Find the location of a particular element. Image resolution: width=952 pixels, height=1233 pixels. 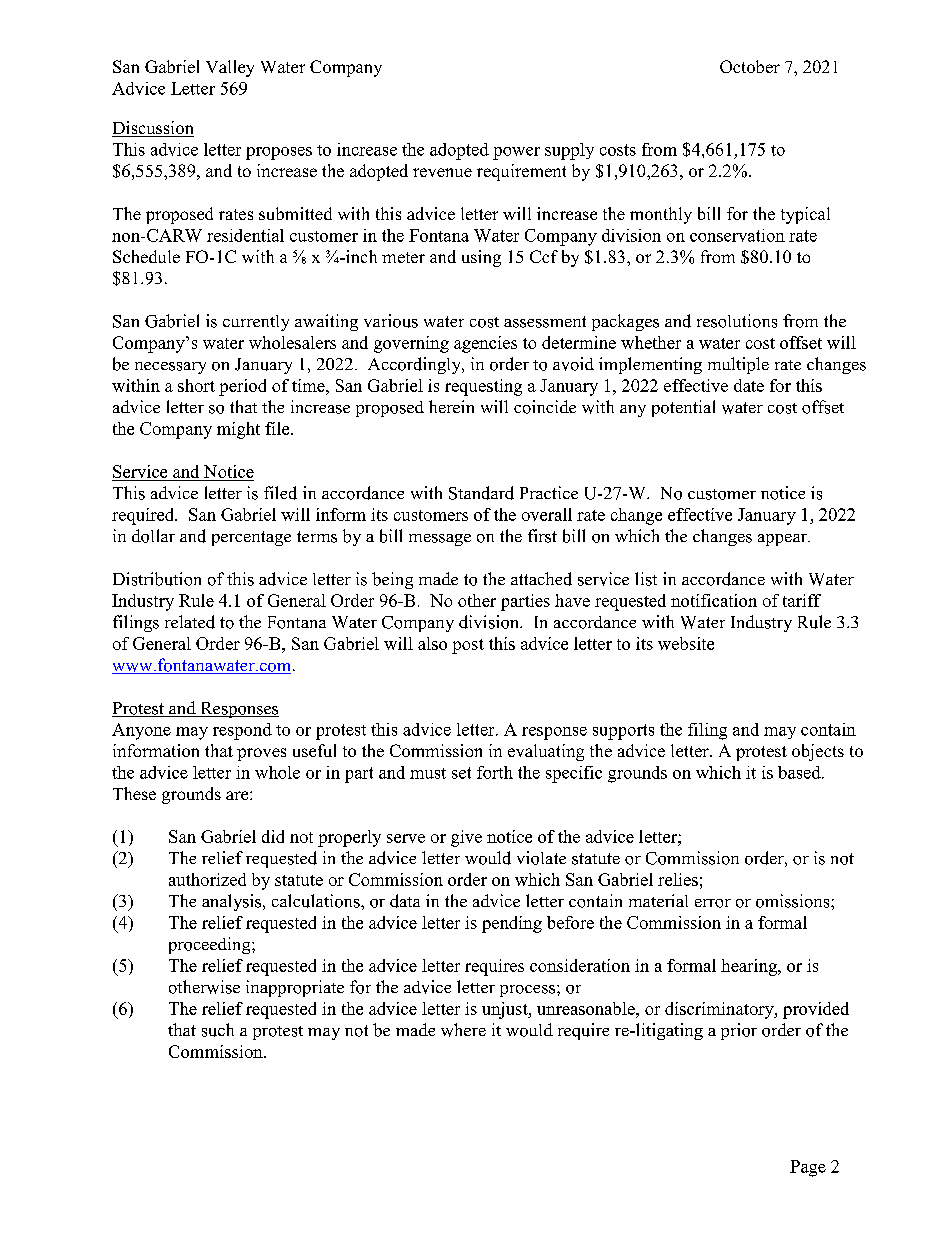

related is located at coordinates (190, 622).
